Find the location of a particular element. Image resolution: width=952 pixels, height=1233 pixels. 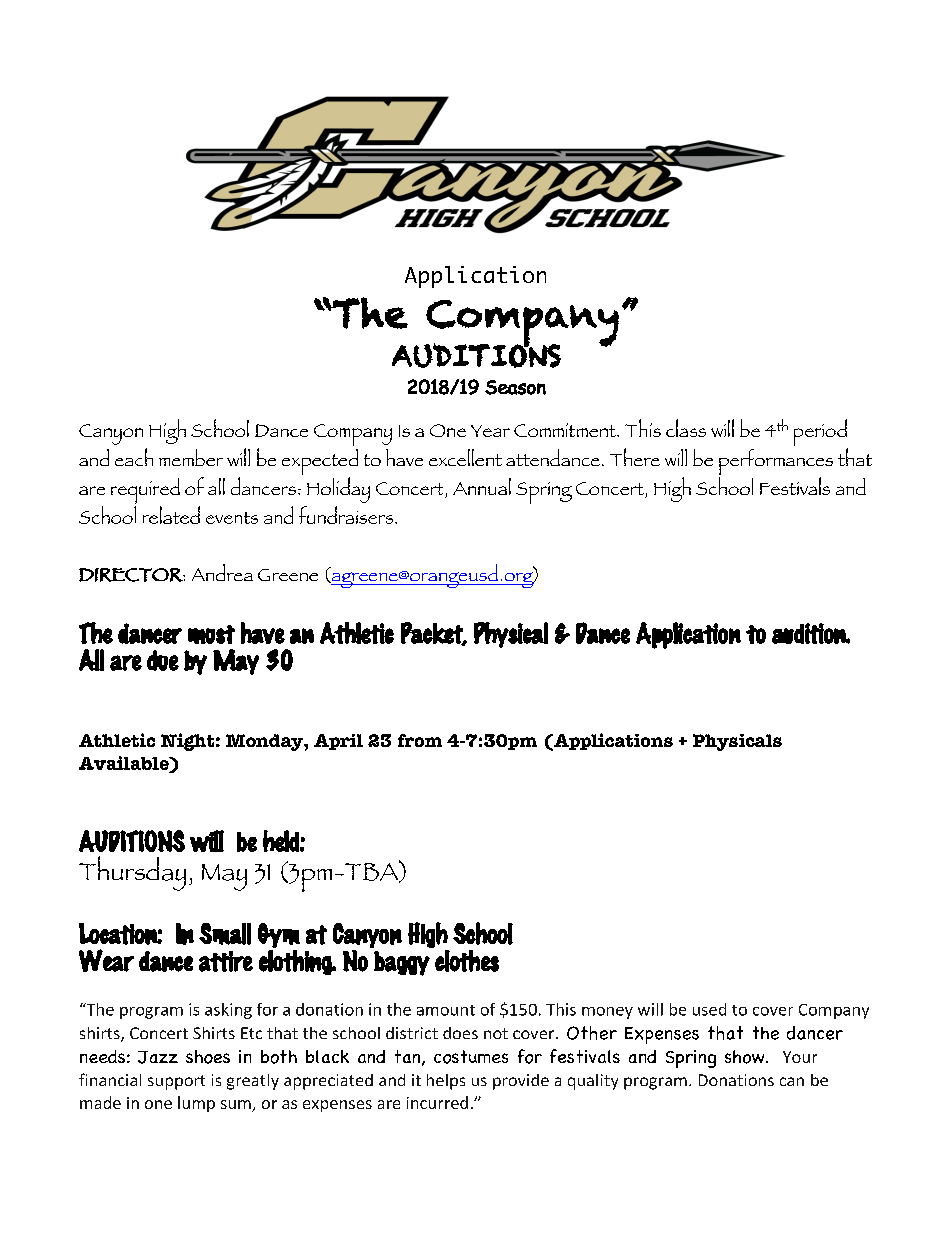

helps is located at coordinates (446, 1082).
